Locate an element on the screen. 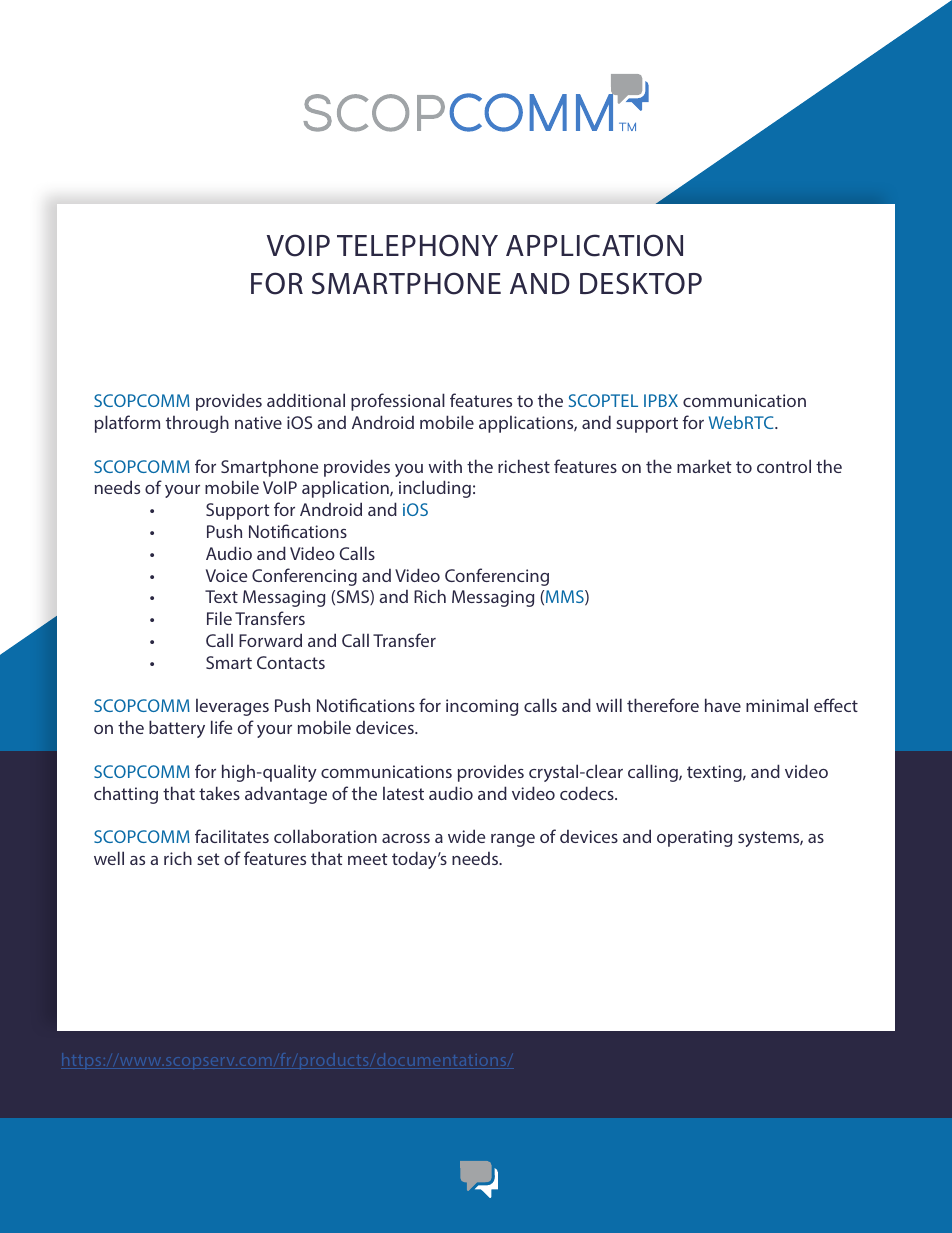  professional is located at coordinates (398, 402).
